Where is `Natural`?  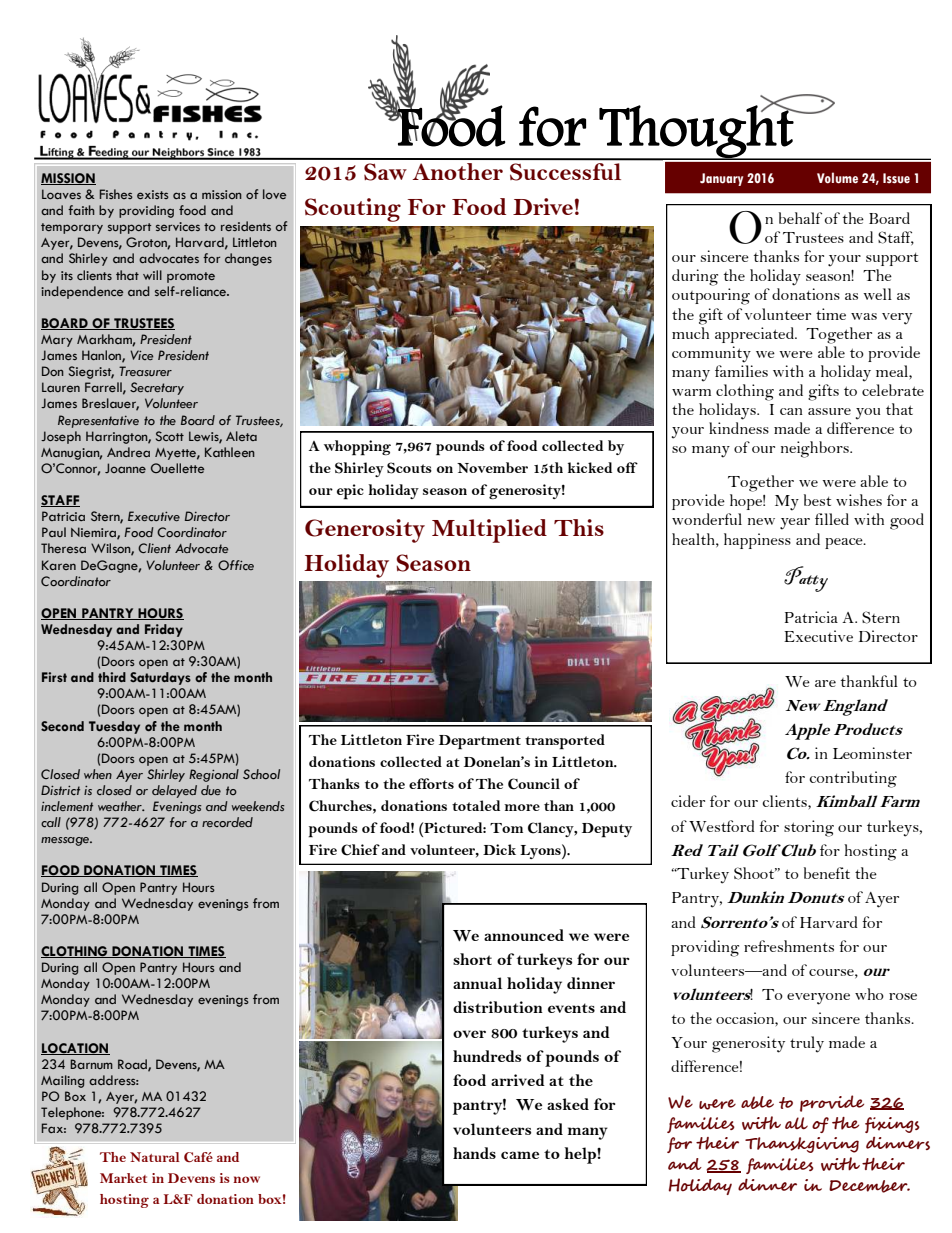
Natural is located at coordinates (155, 1157).
